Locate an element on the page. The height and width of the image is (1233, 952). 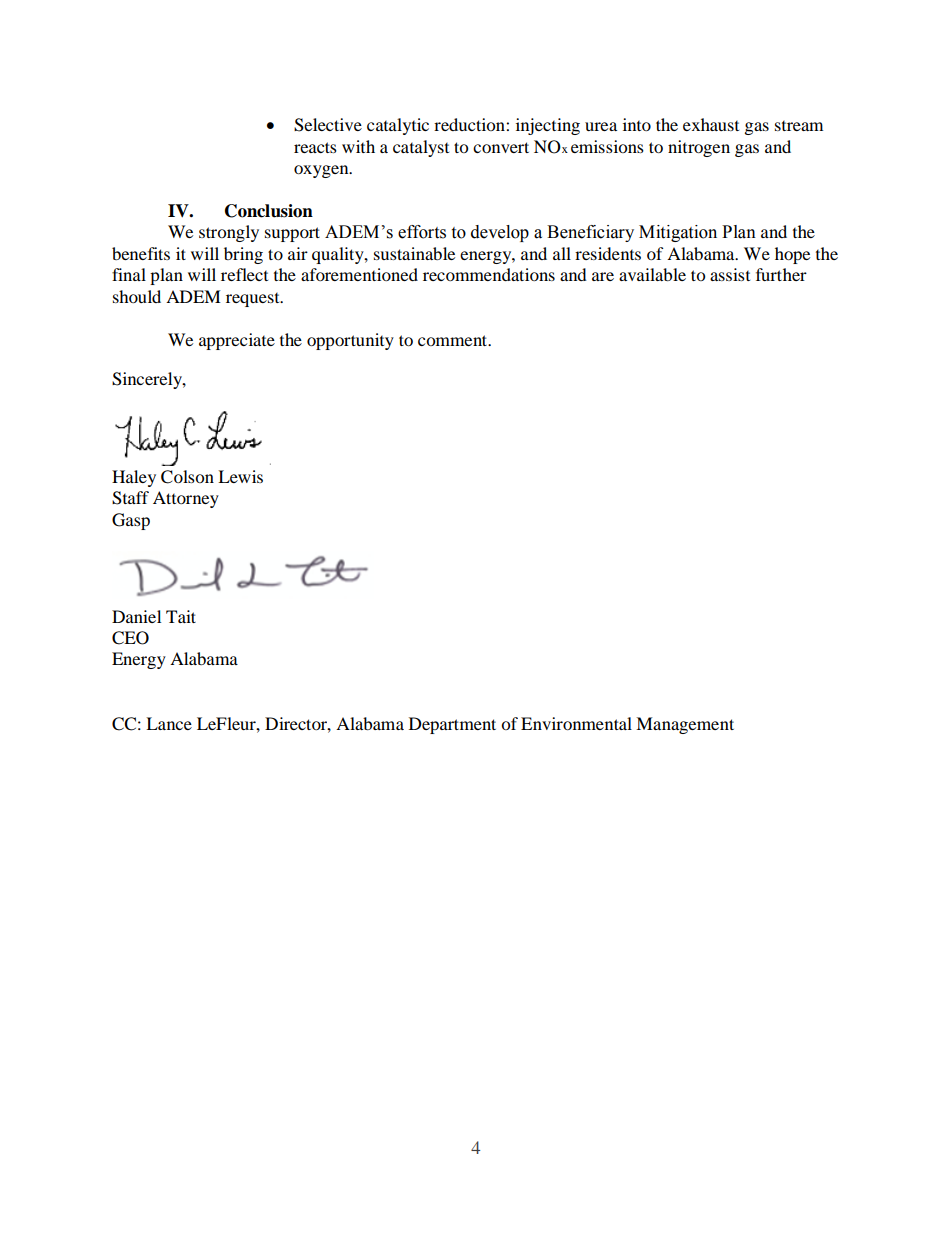
assist is located at coordinates (730, 274).
